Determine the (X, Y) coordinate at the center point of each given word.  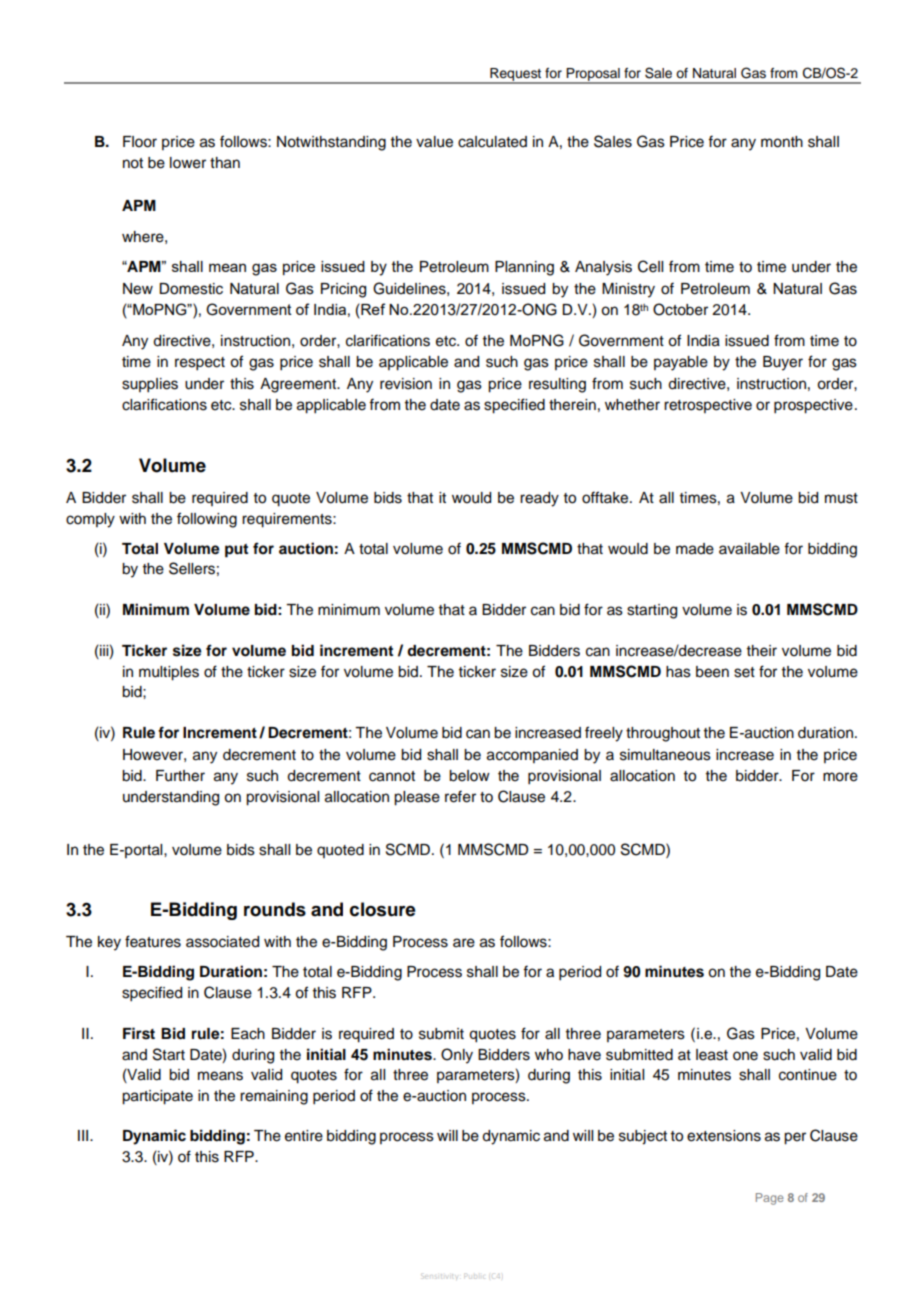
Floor (140, 142)
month (782, 142)
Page (770, 1199)
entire (304, 1136)
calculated (492, 142)
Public (474, 1277)
